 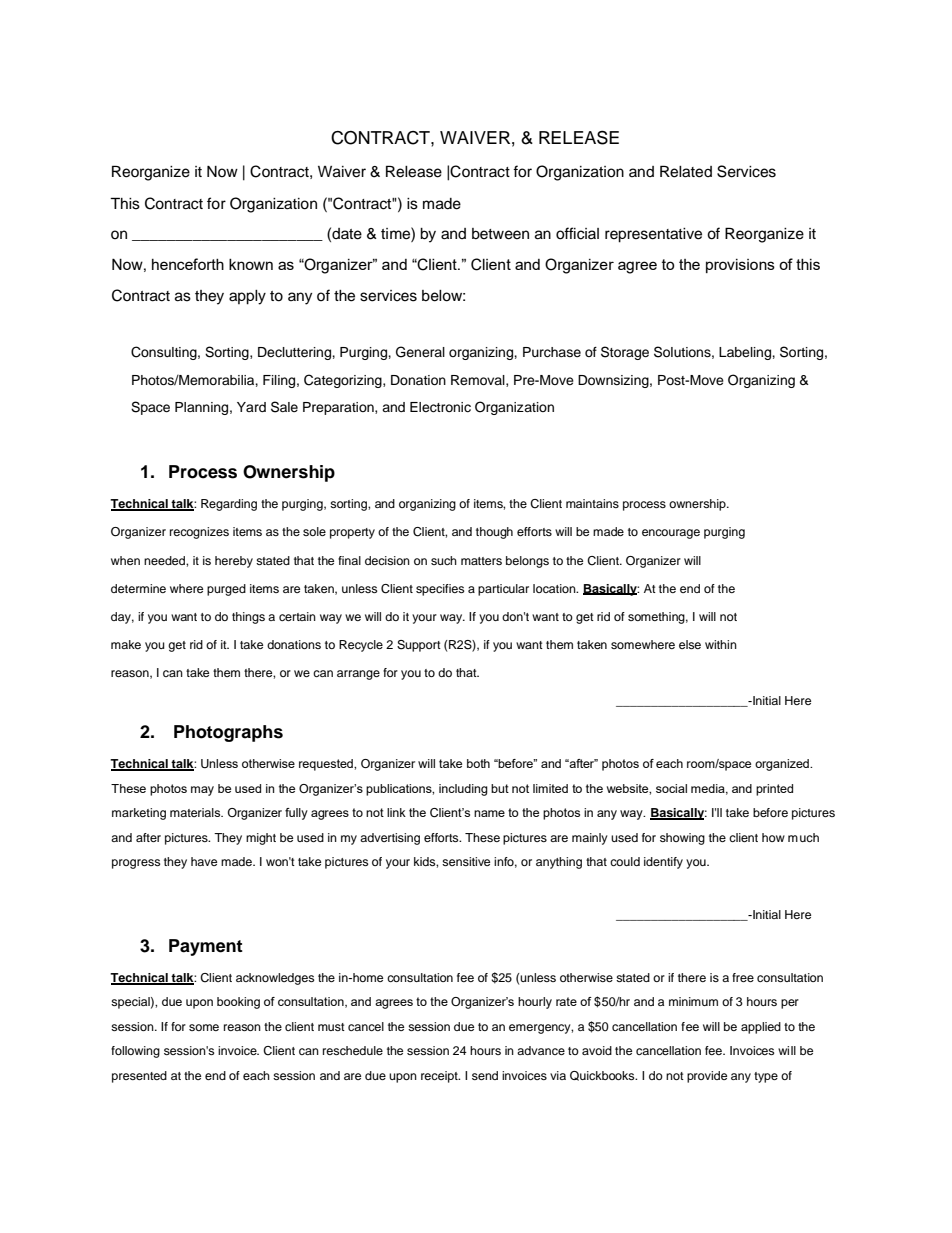 What do you see at coordinates (686, 171) in the screenshot?
I see `Related` at bounding box center [686, 171].
